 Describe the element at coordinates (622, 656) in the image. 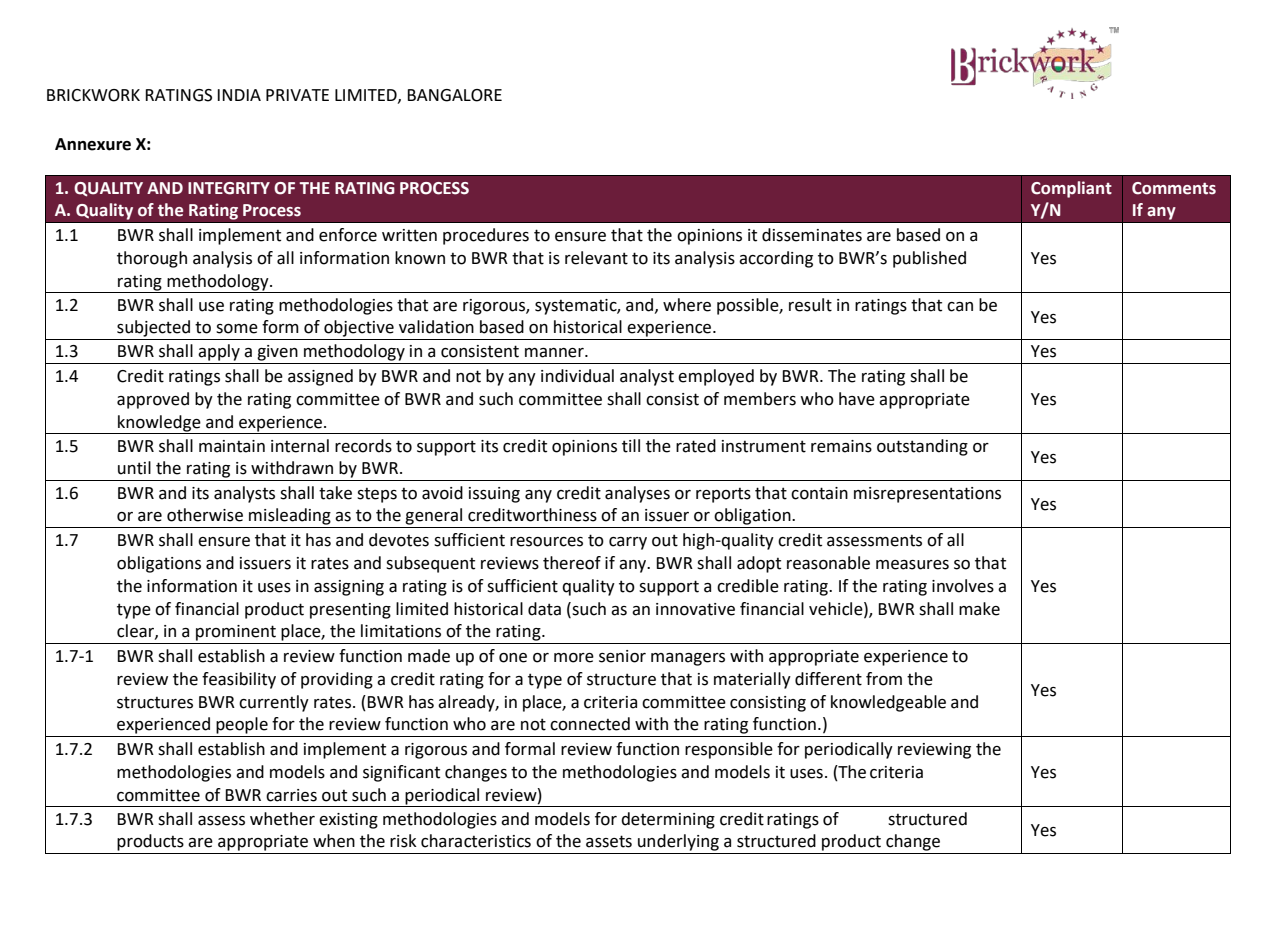

I see `senior` at that location.
